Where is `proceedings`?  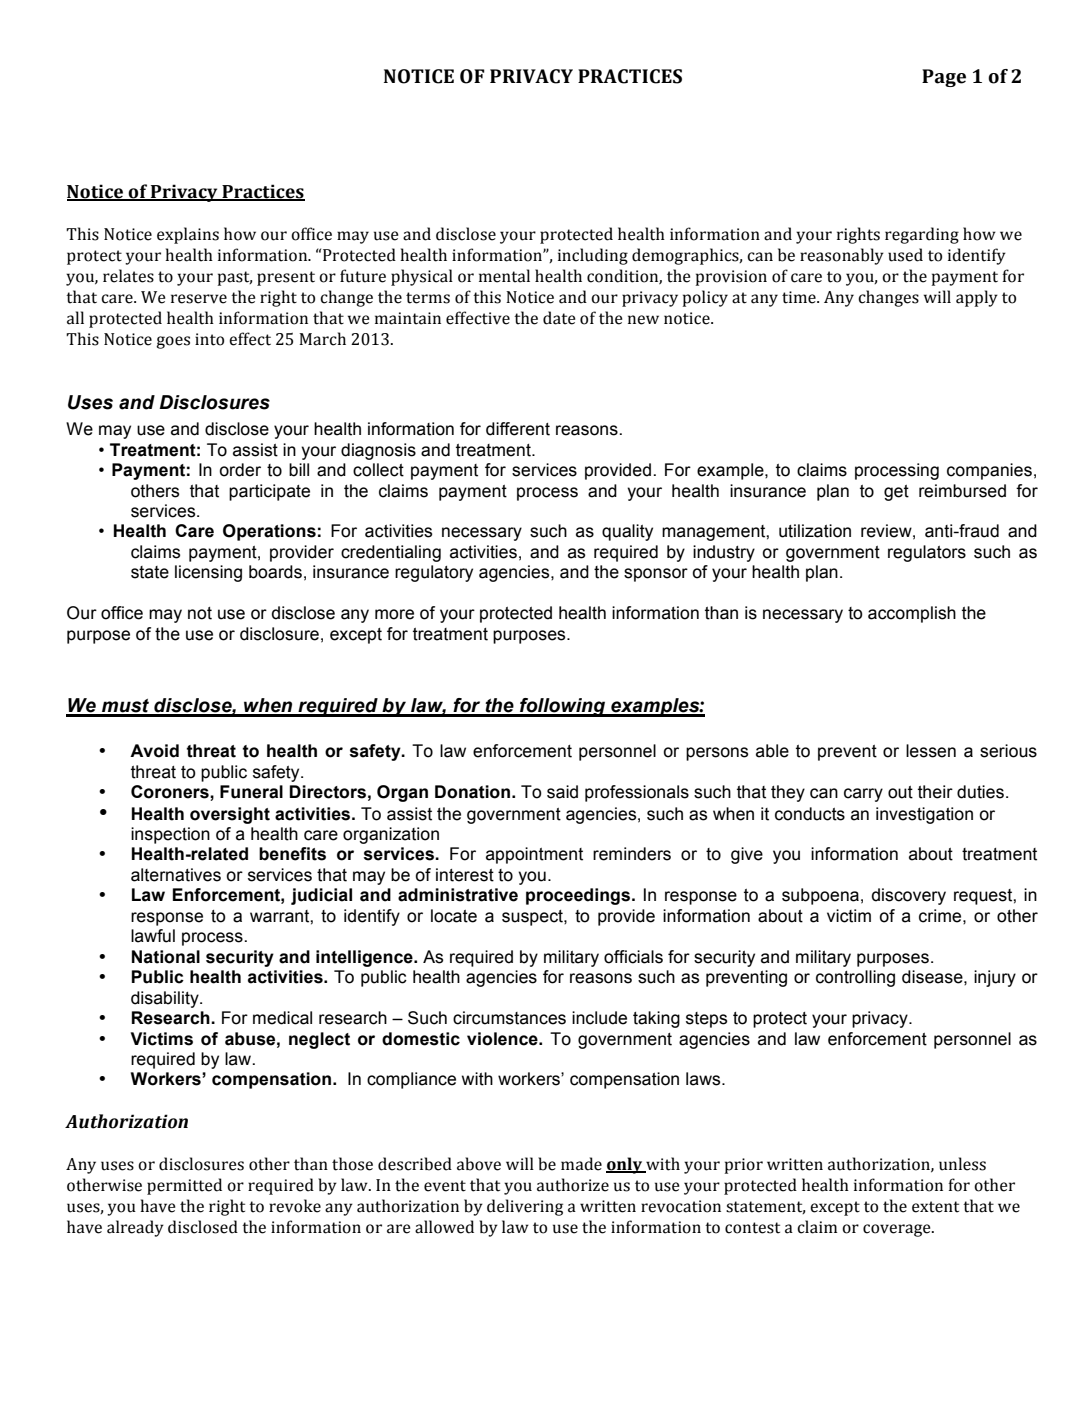 proceedings is located at coordinates (579, 896).
